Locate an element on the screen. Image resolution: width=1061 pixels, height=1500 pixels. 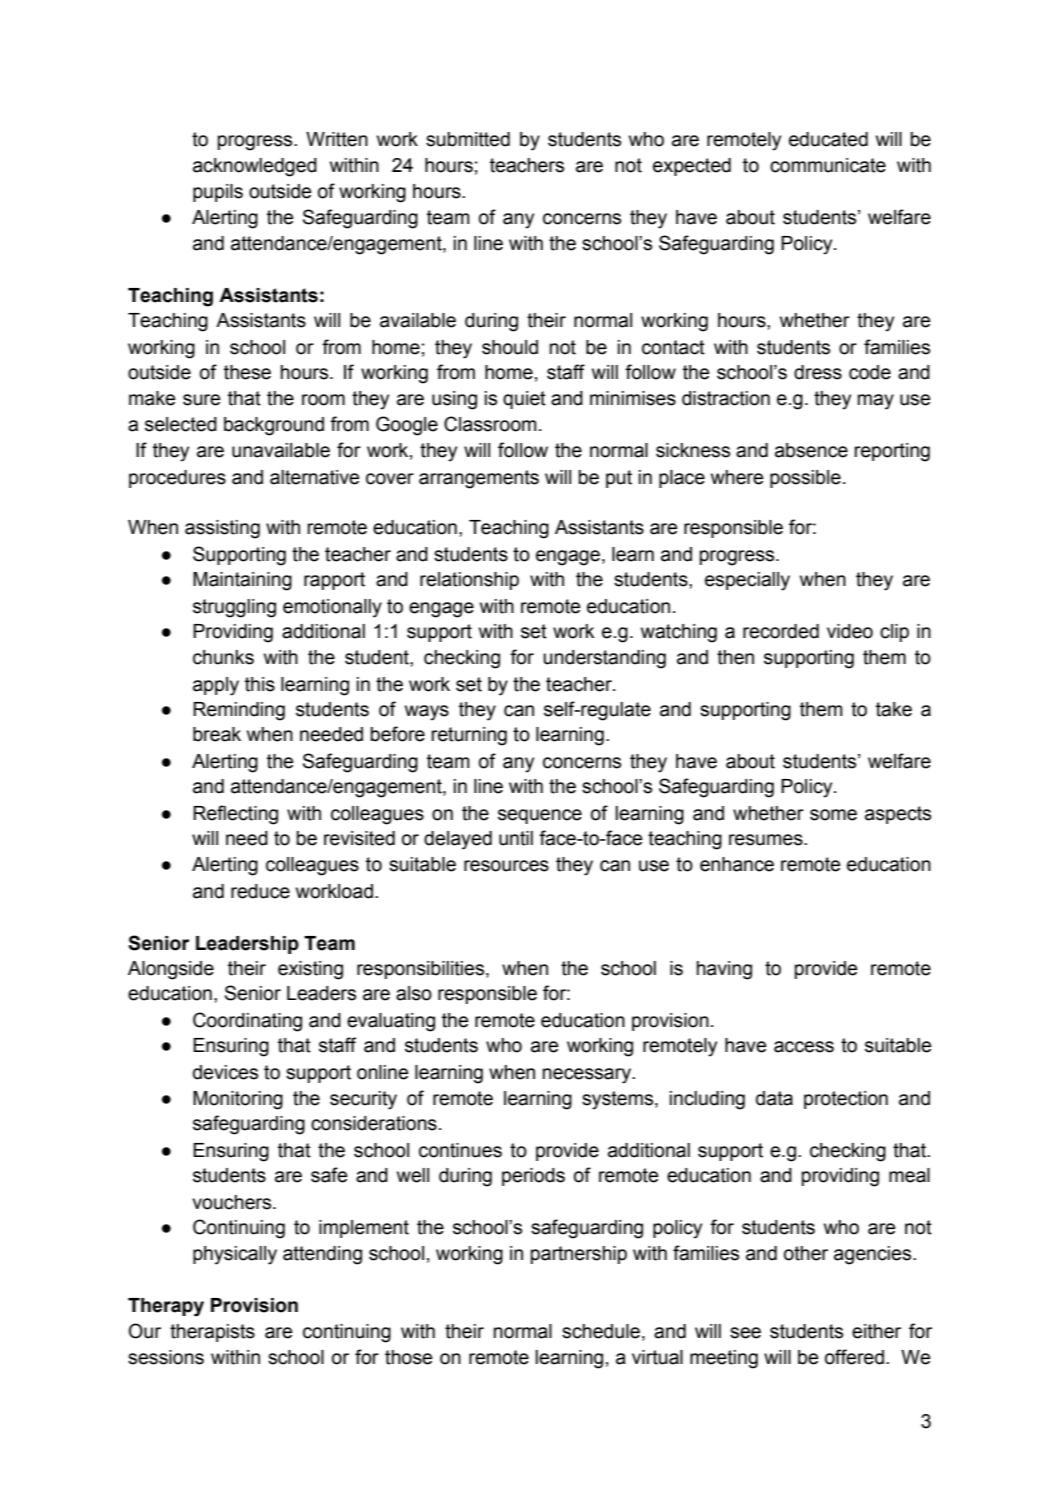
acknowledged is located at coordinates (255, 167).
